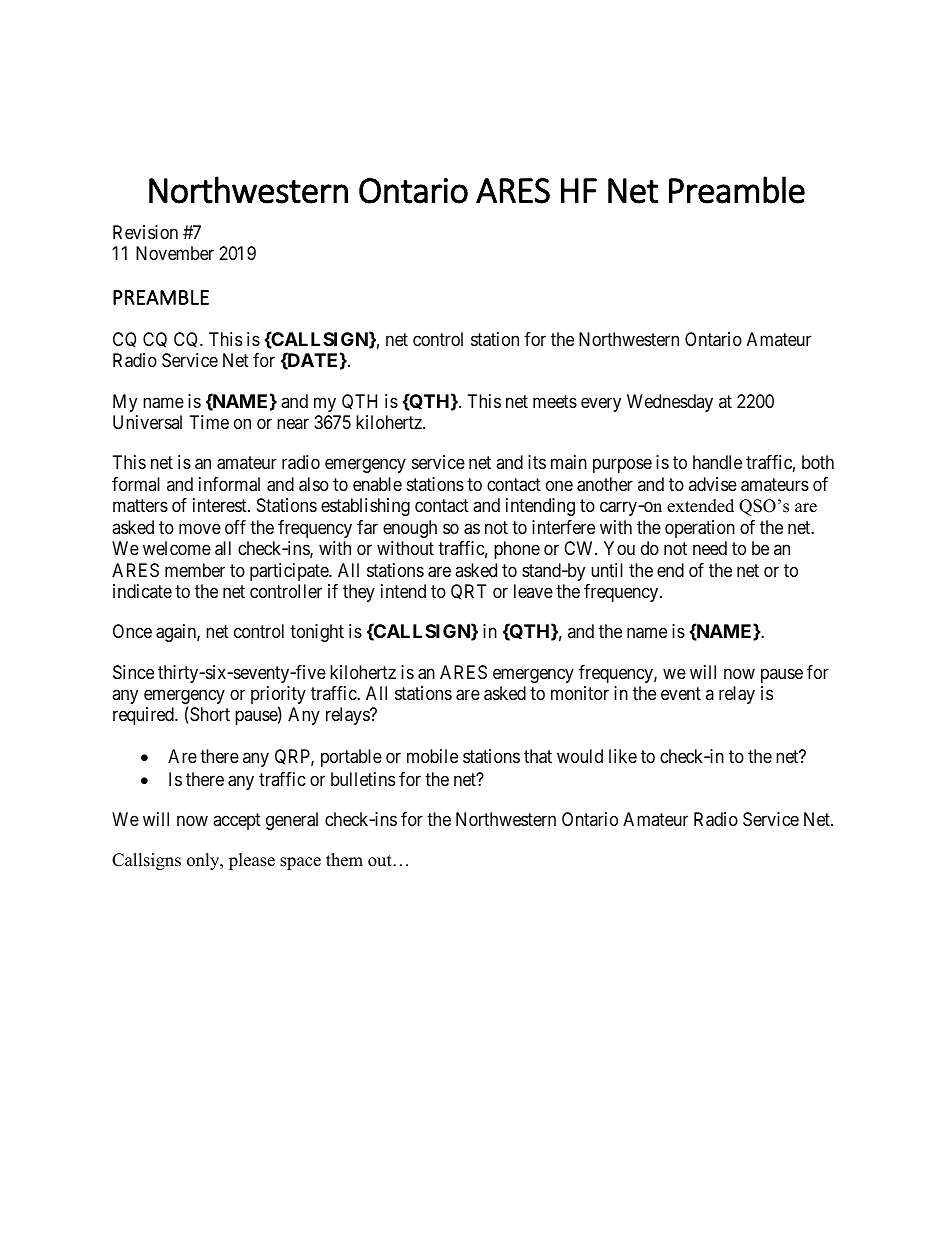  What do you see at coordinates (145, 232) in the page?
I see `Revision` at bounding box center [145, 232].
